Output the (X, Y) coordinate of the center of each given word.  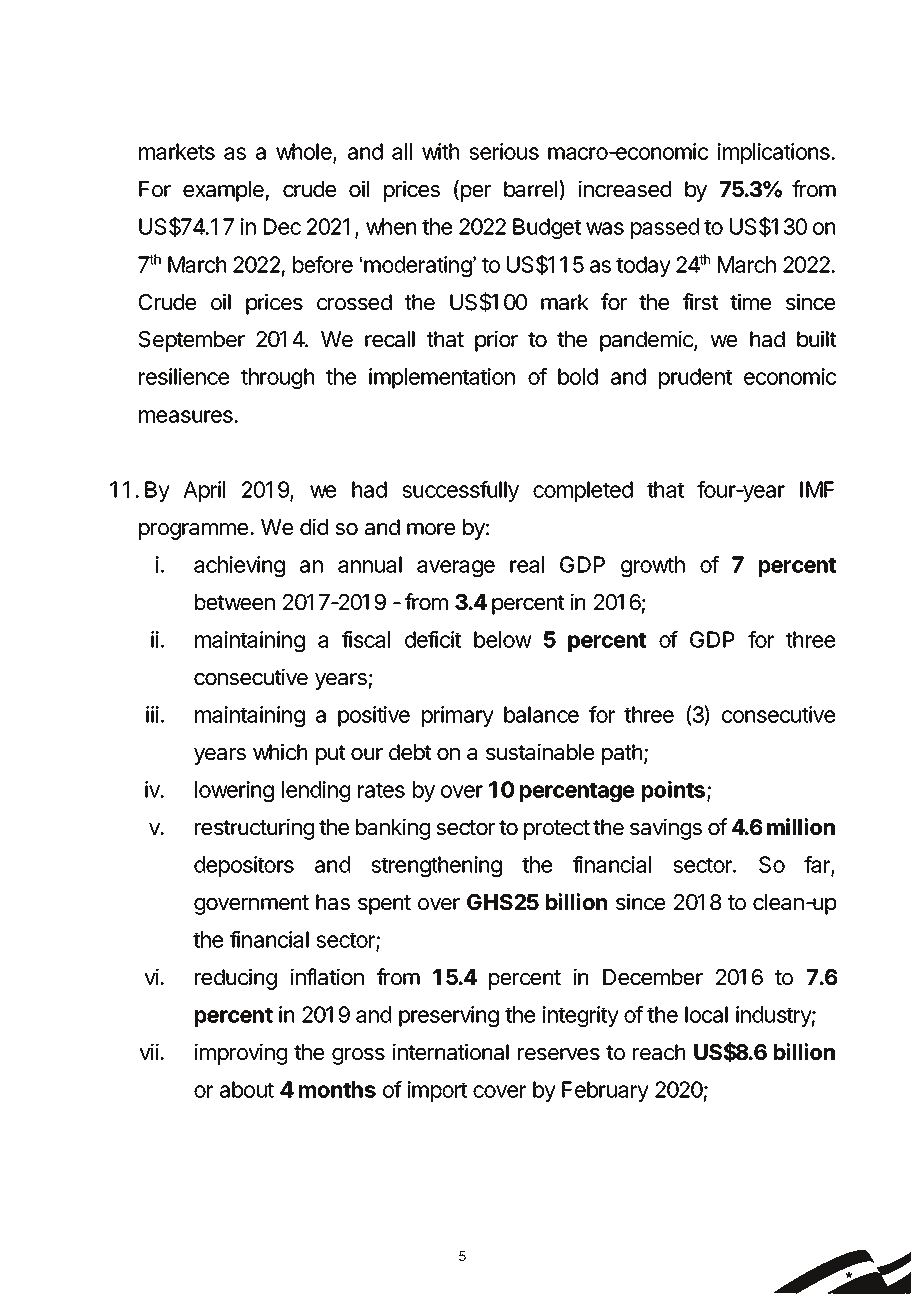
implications (775, 153)
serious (504, 151)
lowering (234, 791)
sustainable (540, 752)
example (223, 191)
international (451, 1052)
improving (241, 1054)
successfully (460, 491)
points (675, 791)
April (204, 491)
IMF (817, 489)
